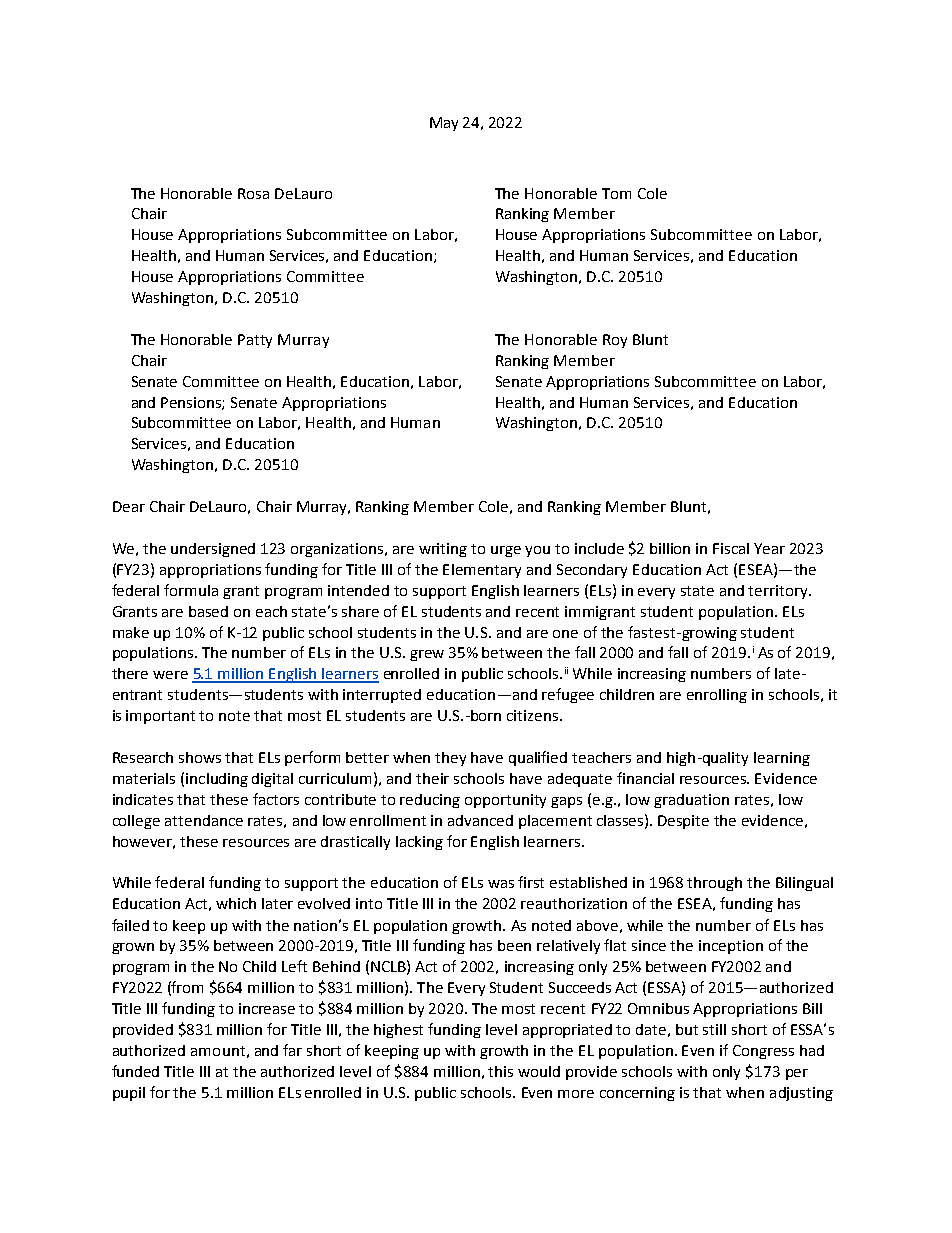 This document has width=952, height=1233. Describe the element at coordinates (616, 193) in the document. I see `Tom` at that location.
